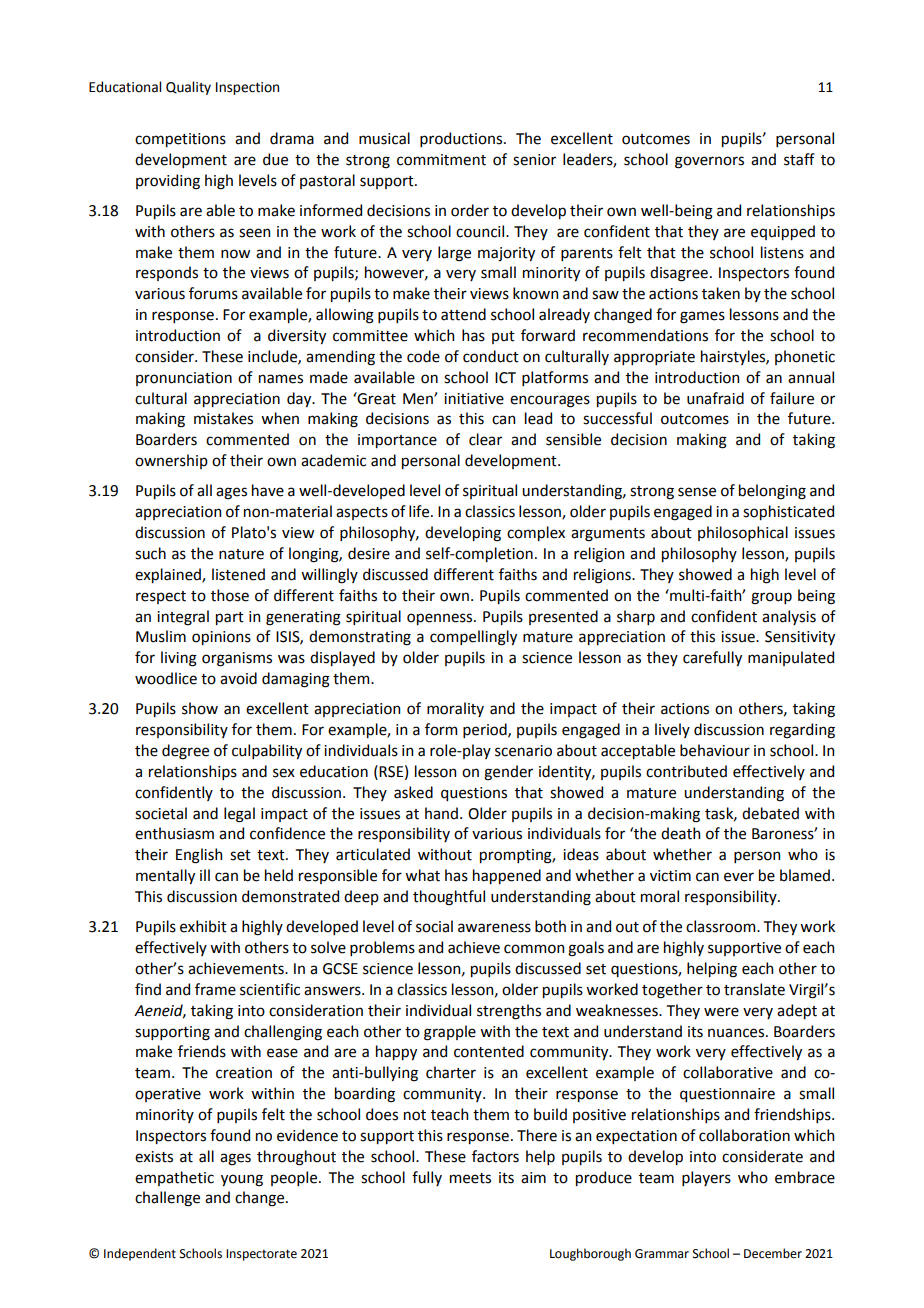  I want to click on initiative, so click(474, 399).
